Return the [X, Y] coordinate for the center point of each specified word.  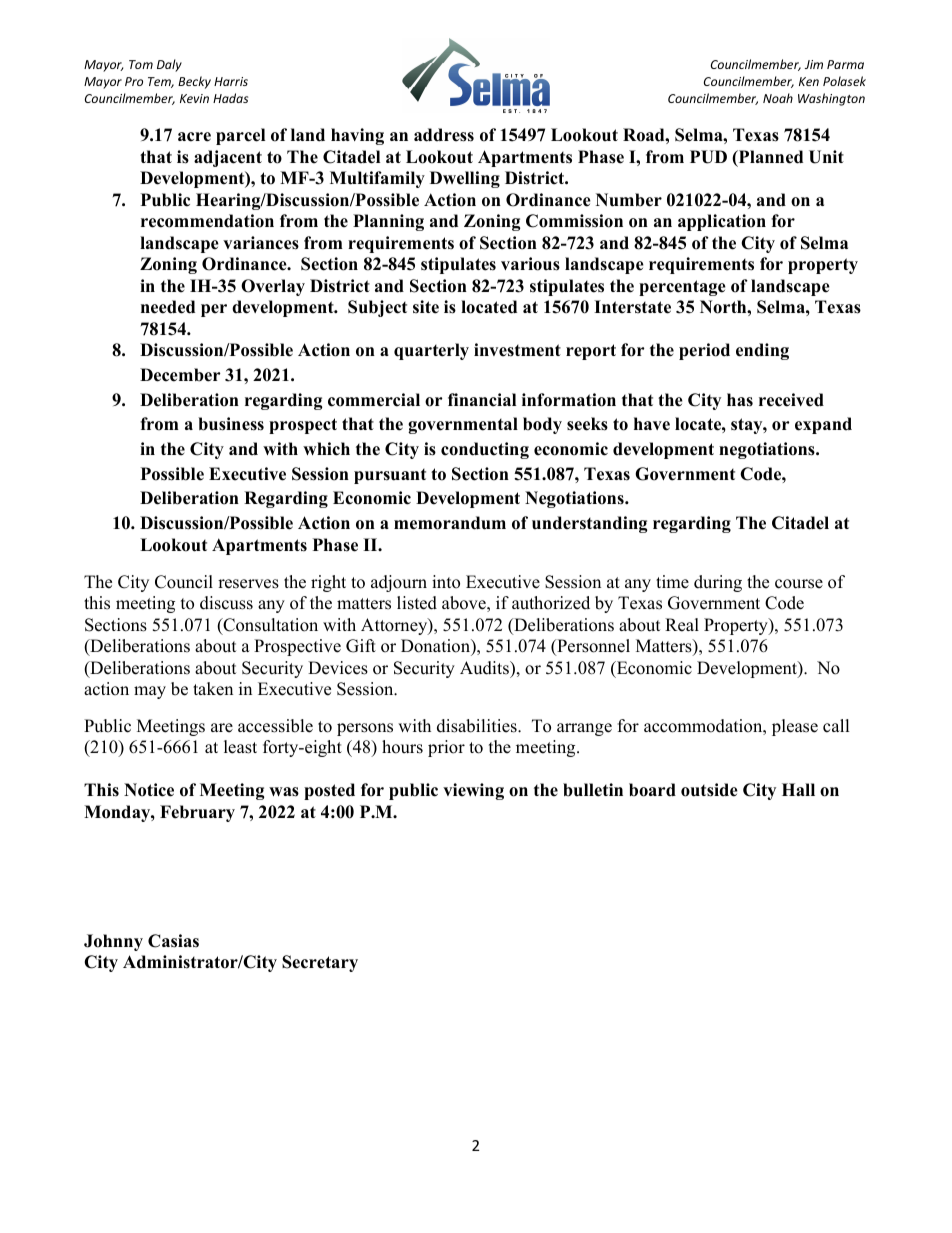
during [718, 583]
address [444, 135]
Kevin [194, 98]
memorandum [450, 523]
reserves [248, 584]
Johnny [113, 942]
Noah [778, 98]
